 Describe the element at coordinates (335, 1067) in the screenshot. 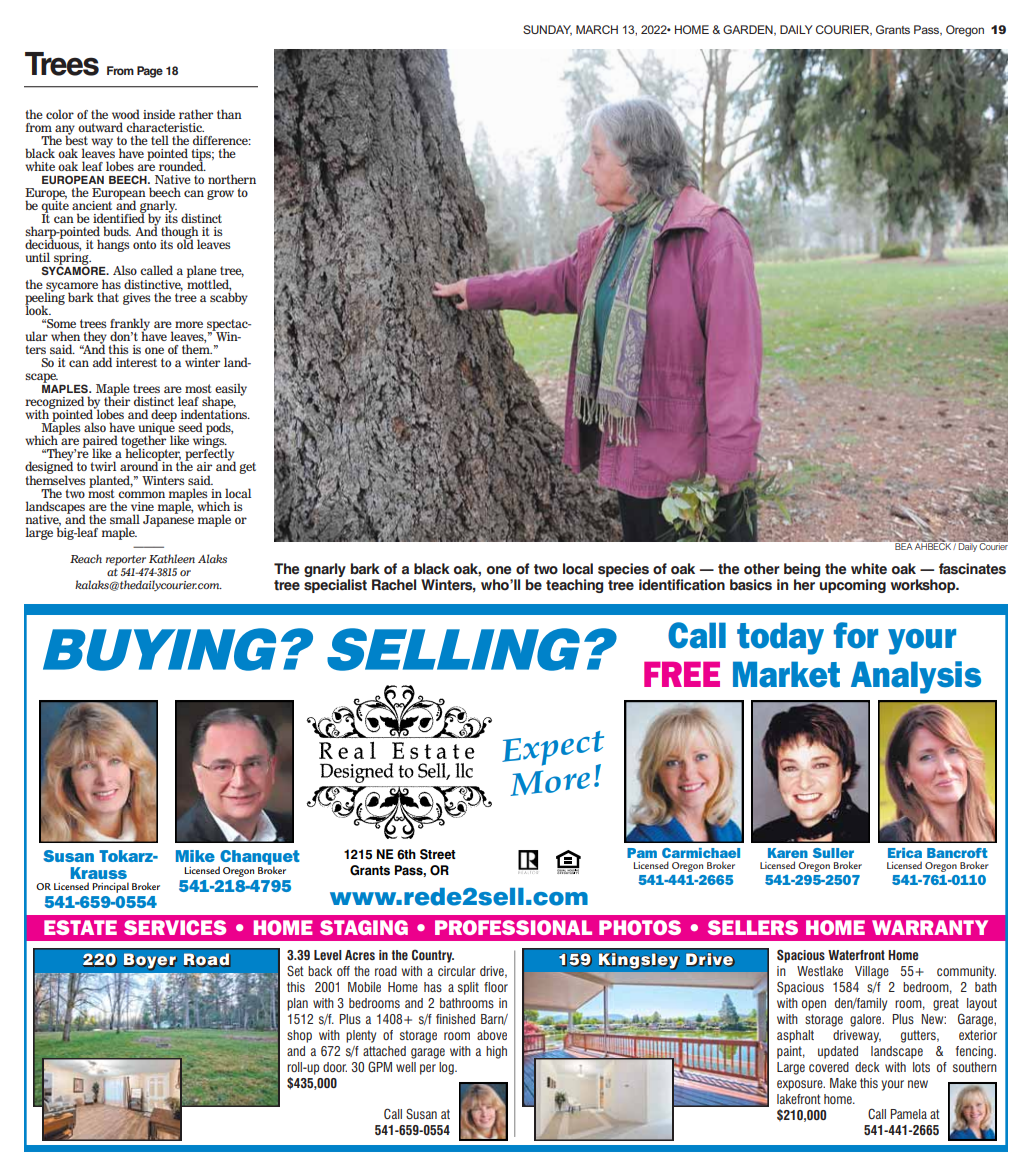

I see `door` at that location.
